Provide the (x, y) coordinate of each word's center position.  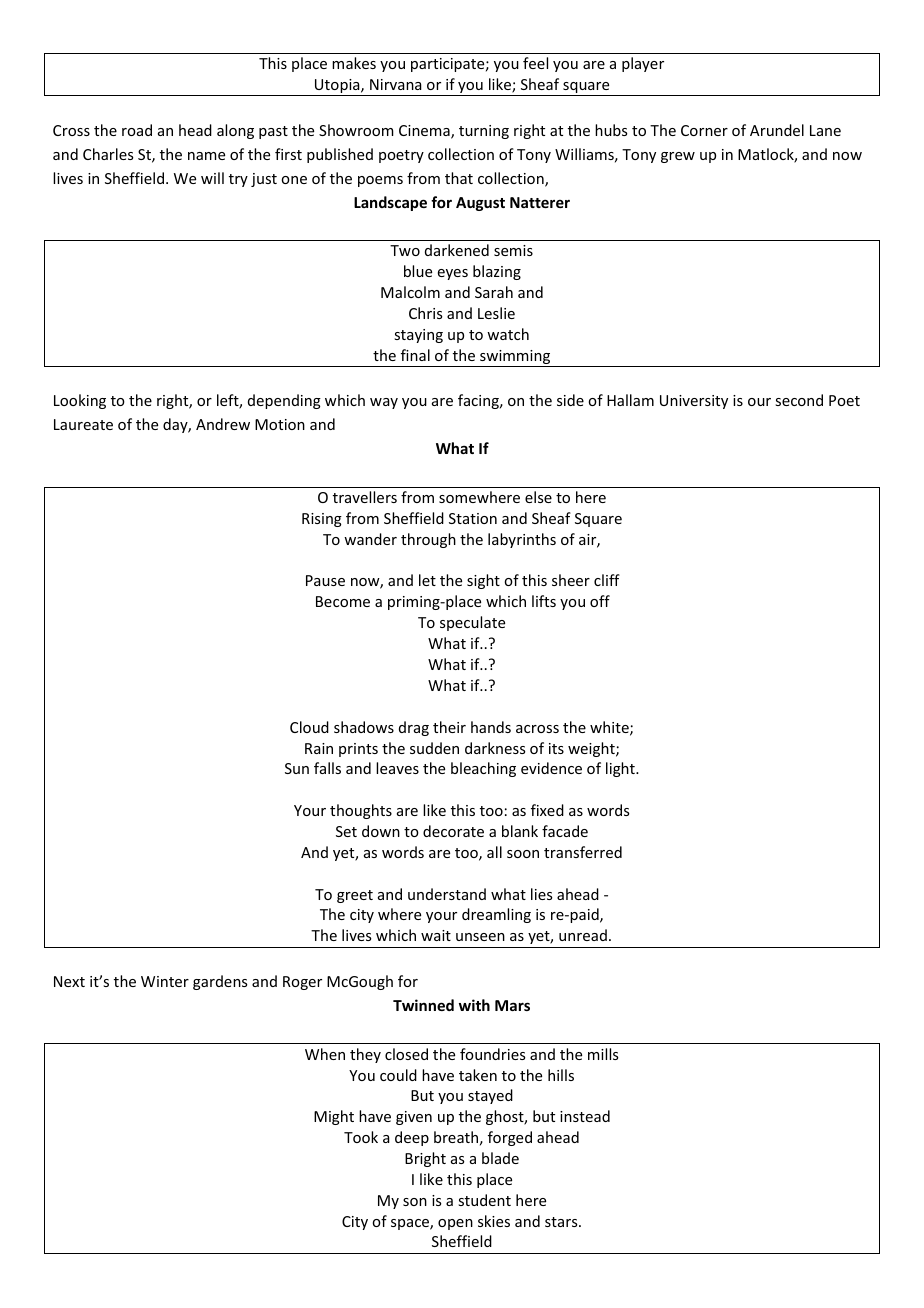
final (415, 355)
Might (334, 1117)
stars (562, 1222)
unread (583, 935)
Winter (165, 981)
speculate (472, 623)
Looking (80, 401)
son (415, 1202)
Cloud (309, 727)
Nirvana (396, 84)
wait (436, 935)
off (600, 601)
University (694, 402)
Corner (704, 130)
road (137, 130)
